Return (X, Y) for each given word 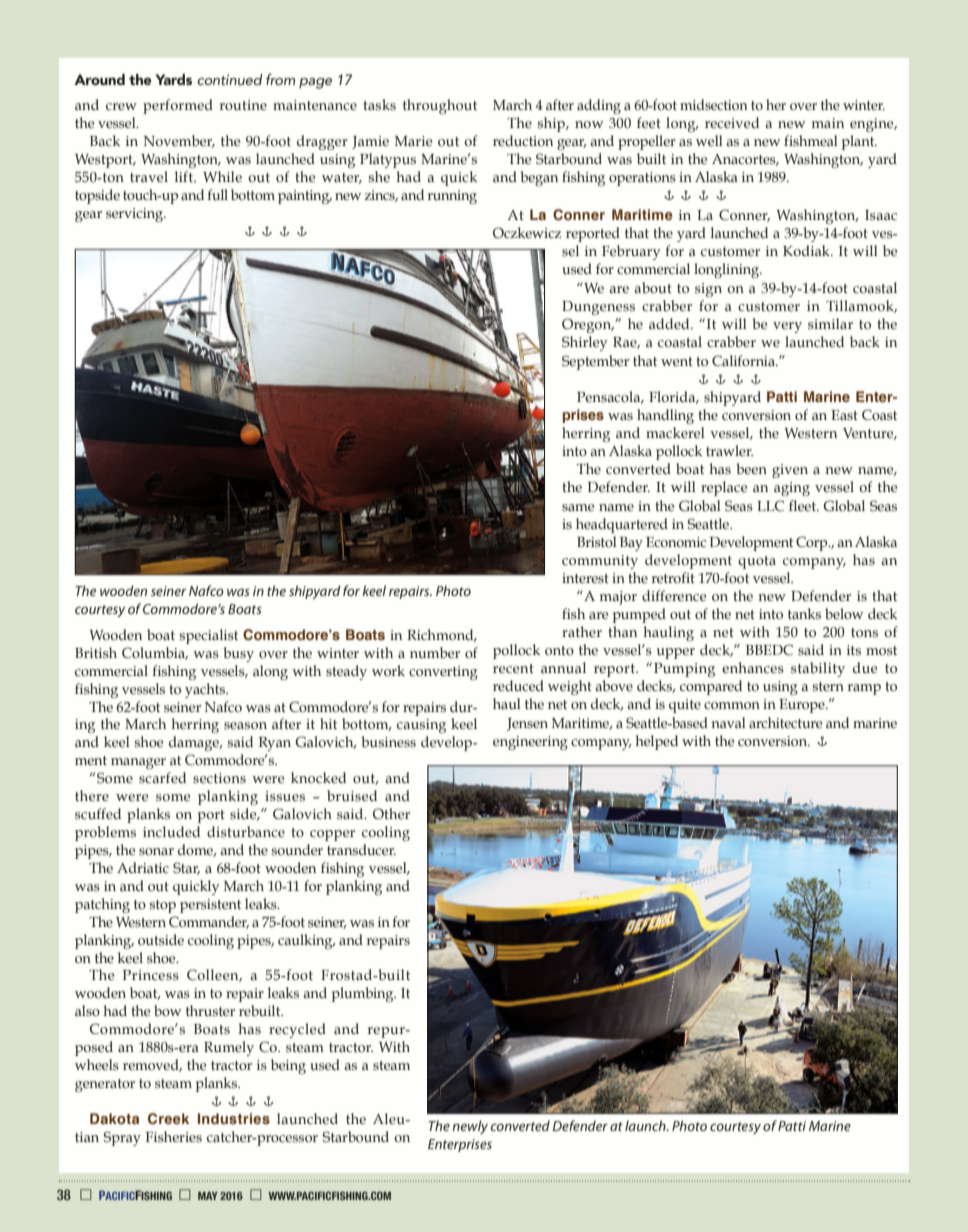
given (790, 471)
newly (470, 1127)
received (732, 123)
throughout (440, 106)
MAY (208, 1196)
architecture (786, 723)
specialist (208, 636)
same (578, 508)
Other (391, 814)
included (171, 832)
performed (178, 106)
